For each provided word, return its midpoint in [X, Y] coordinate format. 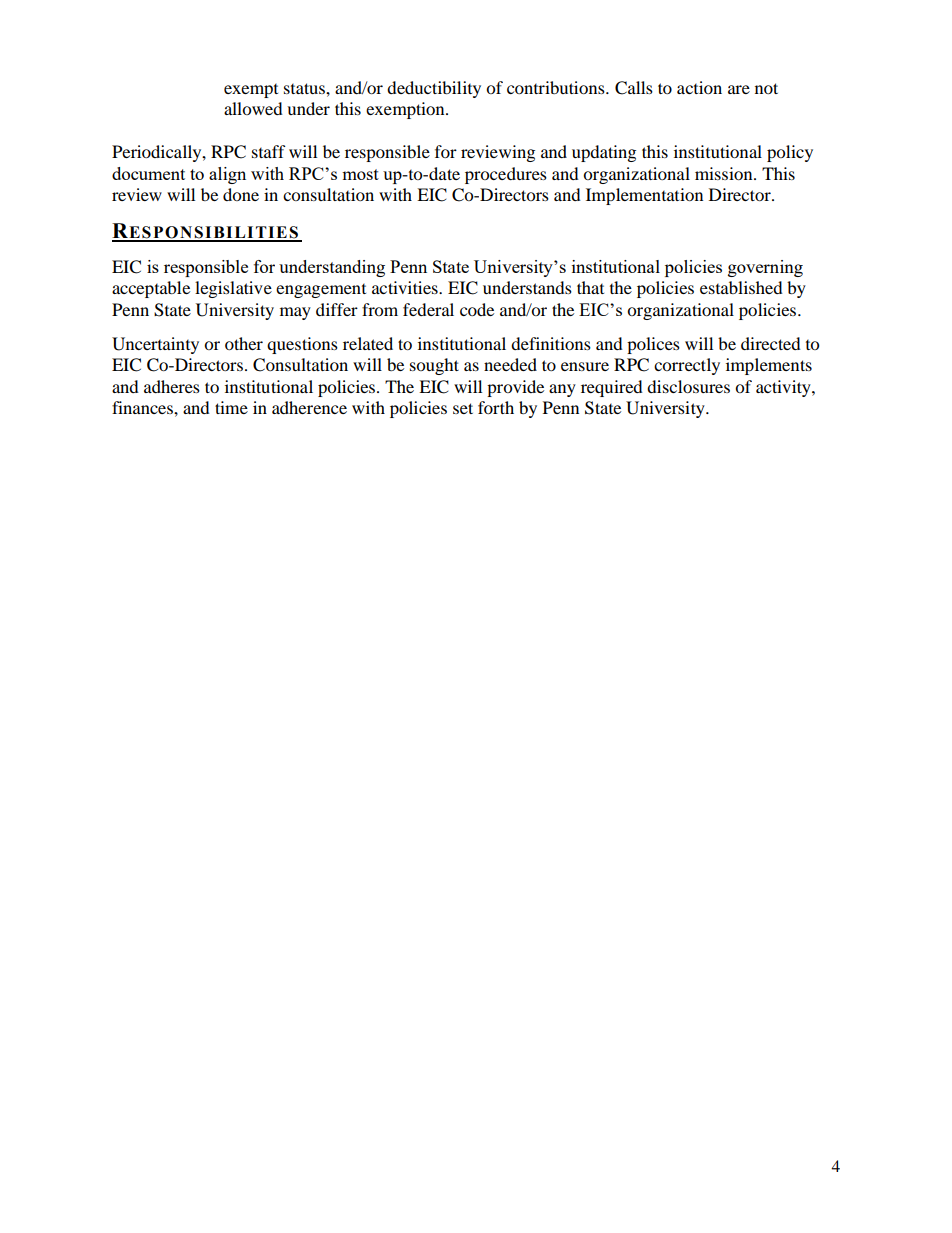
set [463, 408]
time [231, 407]
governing [765, 268]
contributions [557, 87]
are [739, 89]
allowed [253, 108]
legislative [233, 289]
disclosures [688, 386]
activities [406, 287]
